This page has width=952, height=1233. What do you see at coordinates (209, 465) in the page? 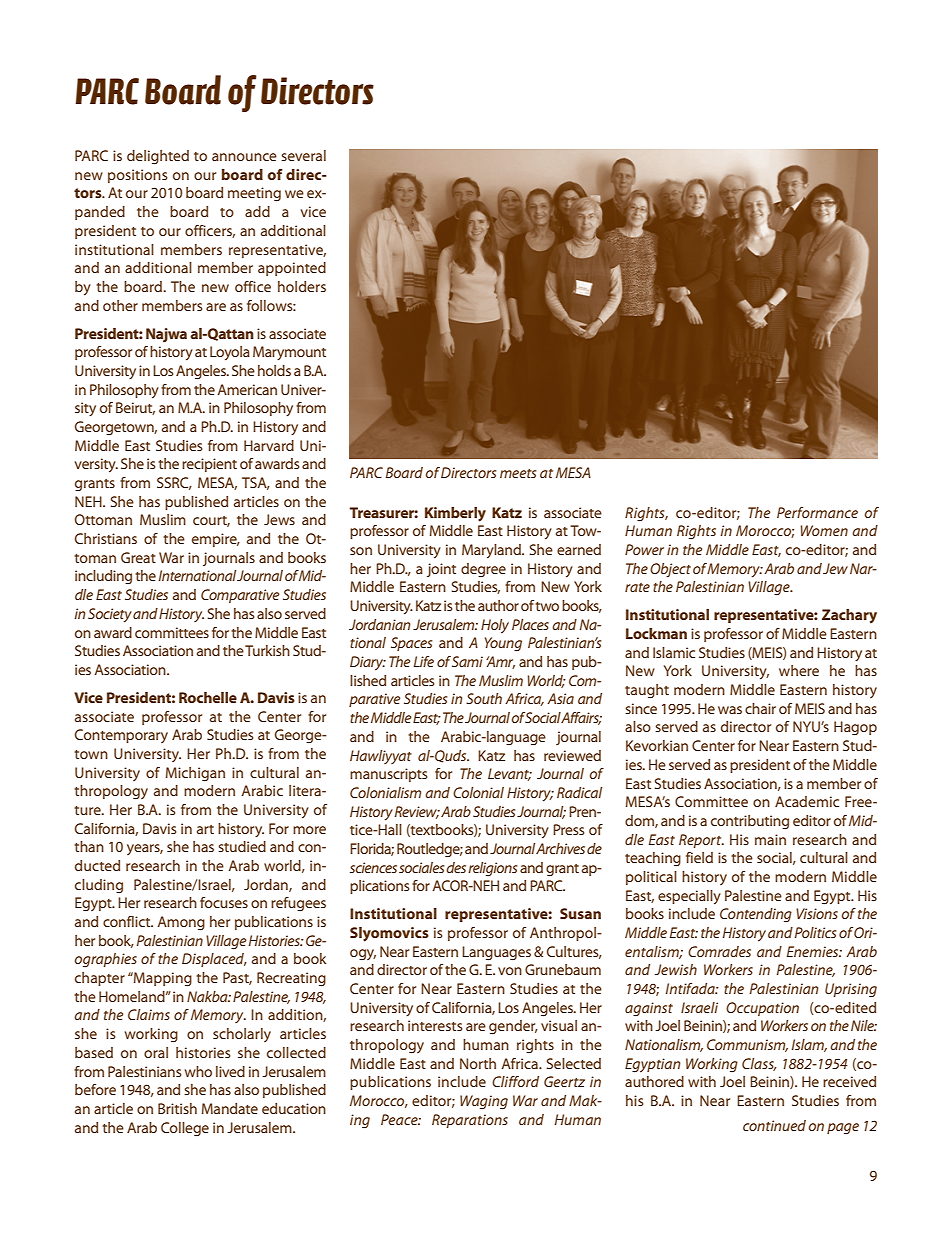
I see `recipient` at bounding box center [209, 465].
